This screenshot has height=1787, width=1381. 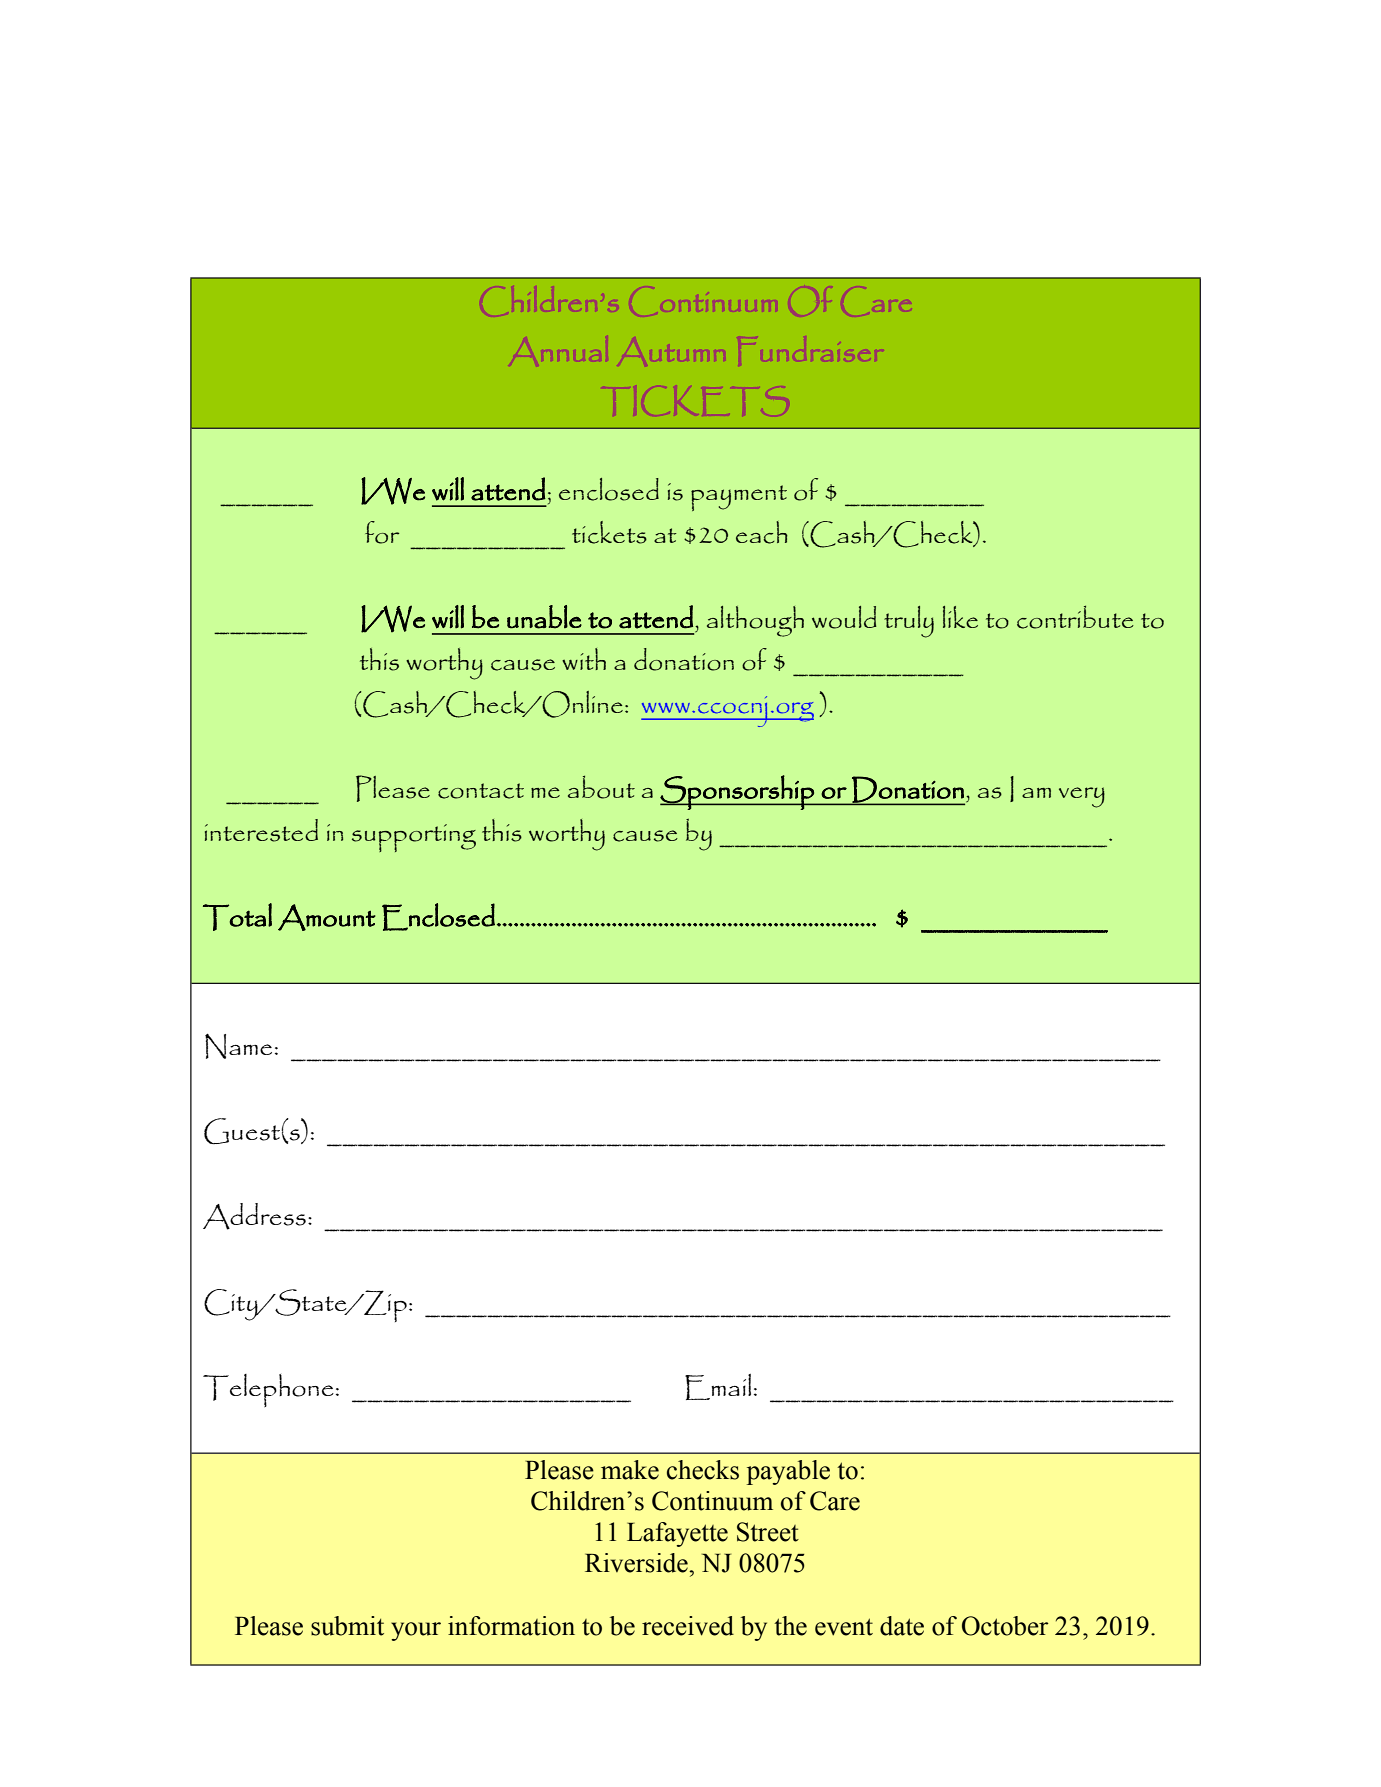 What do you see at coordinates (327, 917) in the screenshot?
I see `Amount` at bounding box center [327, 917].
